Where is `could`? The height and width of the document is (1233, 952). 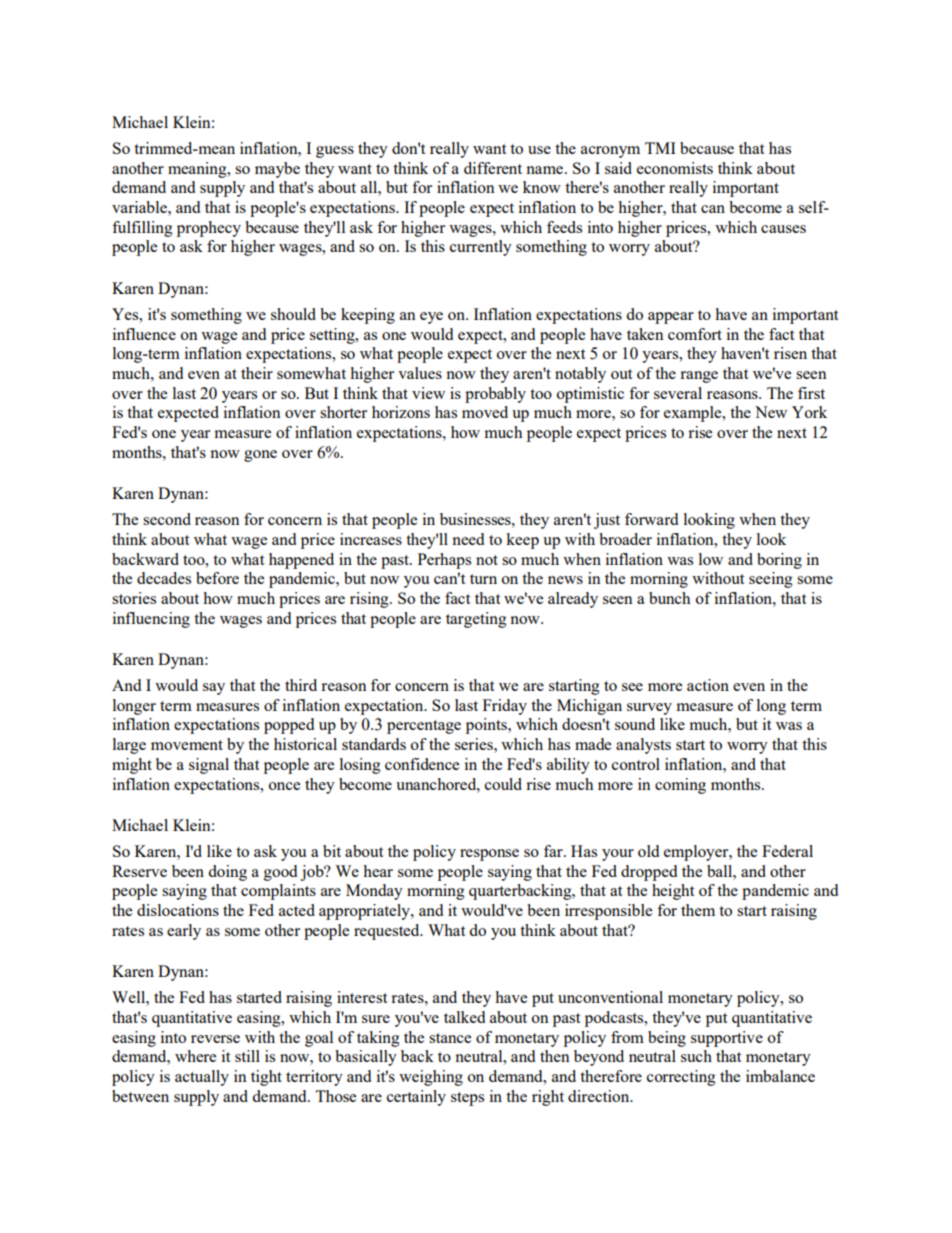 could is located at coordinates (503, 784).
